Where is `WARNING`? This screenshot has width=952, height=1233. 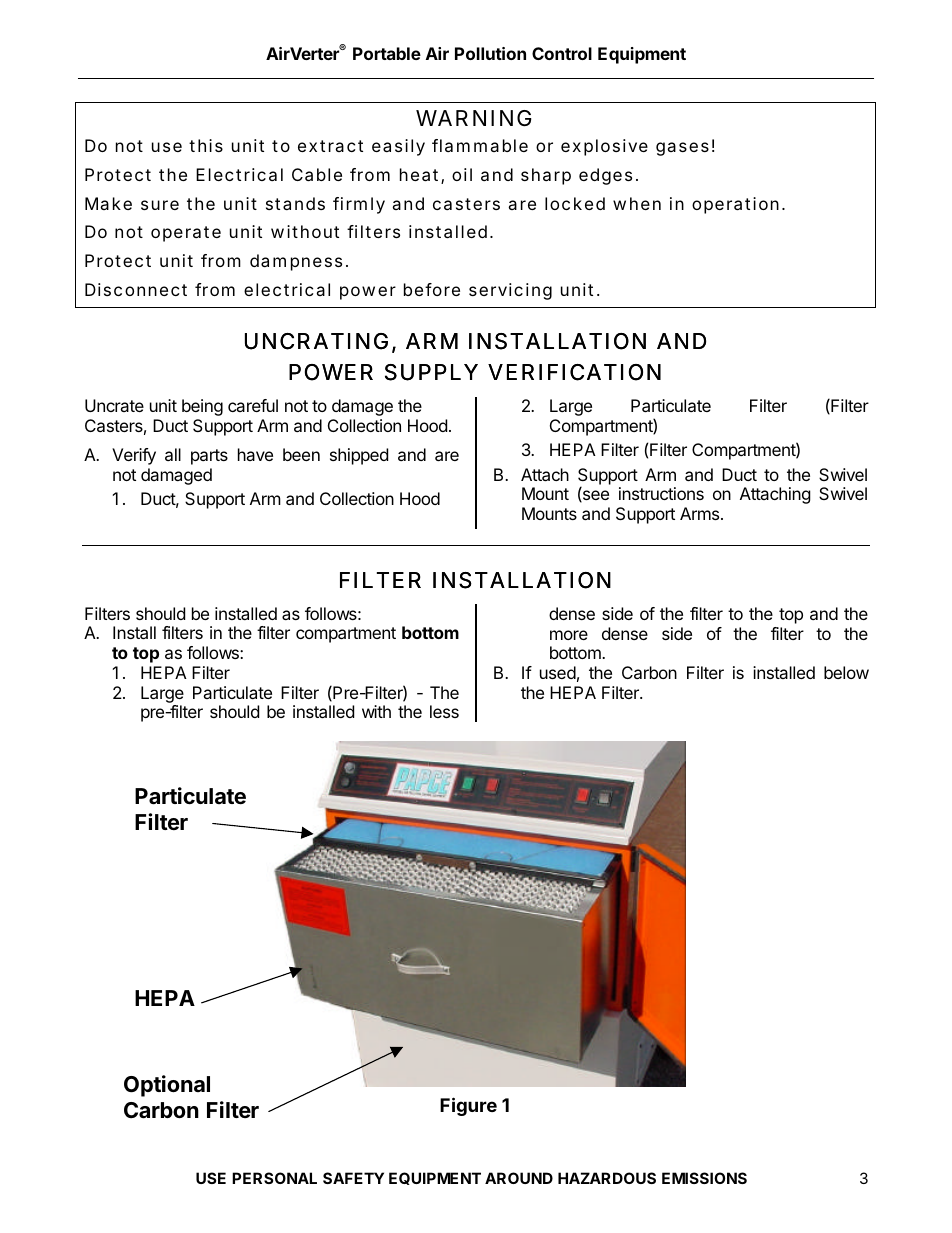 WARNING is located at coordinates (473, 118).
